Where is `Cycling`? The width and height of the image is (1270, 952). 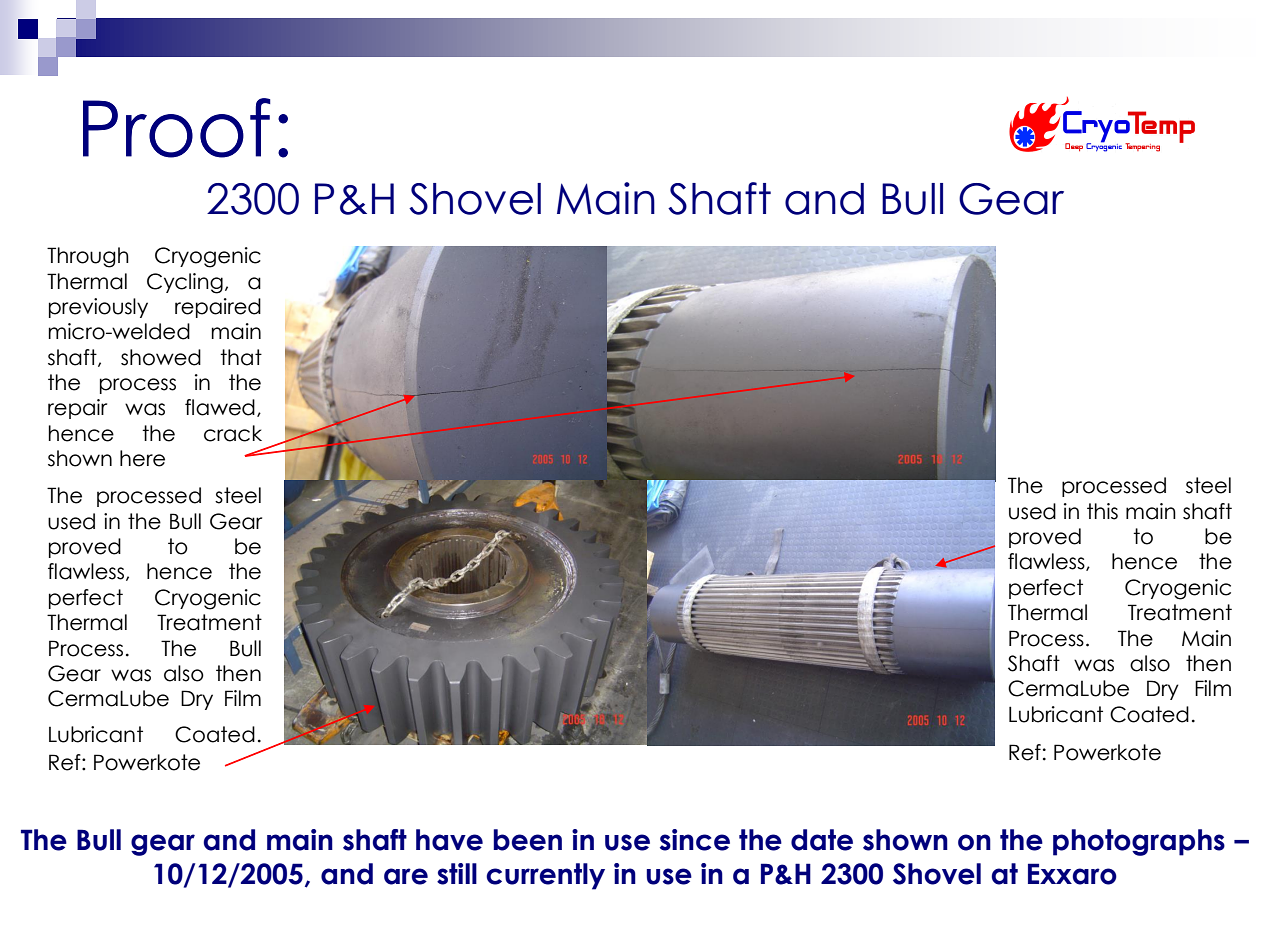 Cycling is located at coordinates (185, 283).
